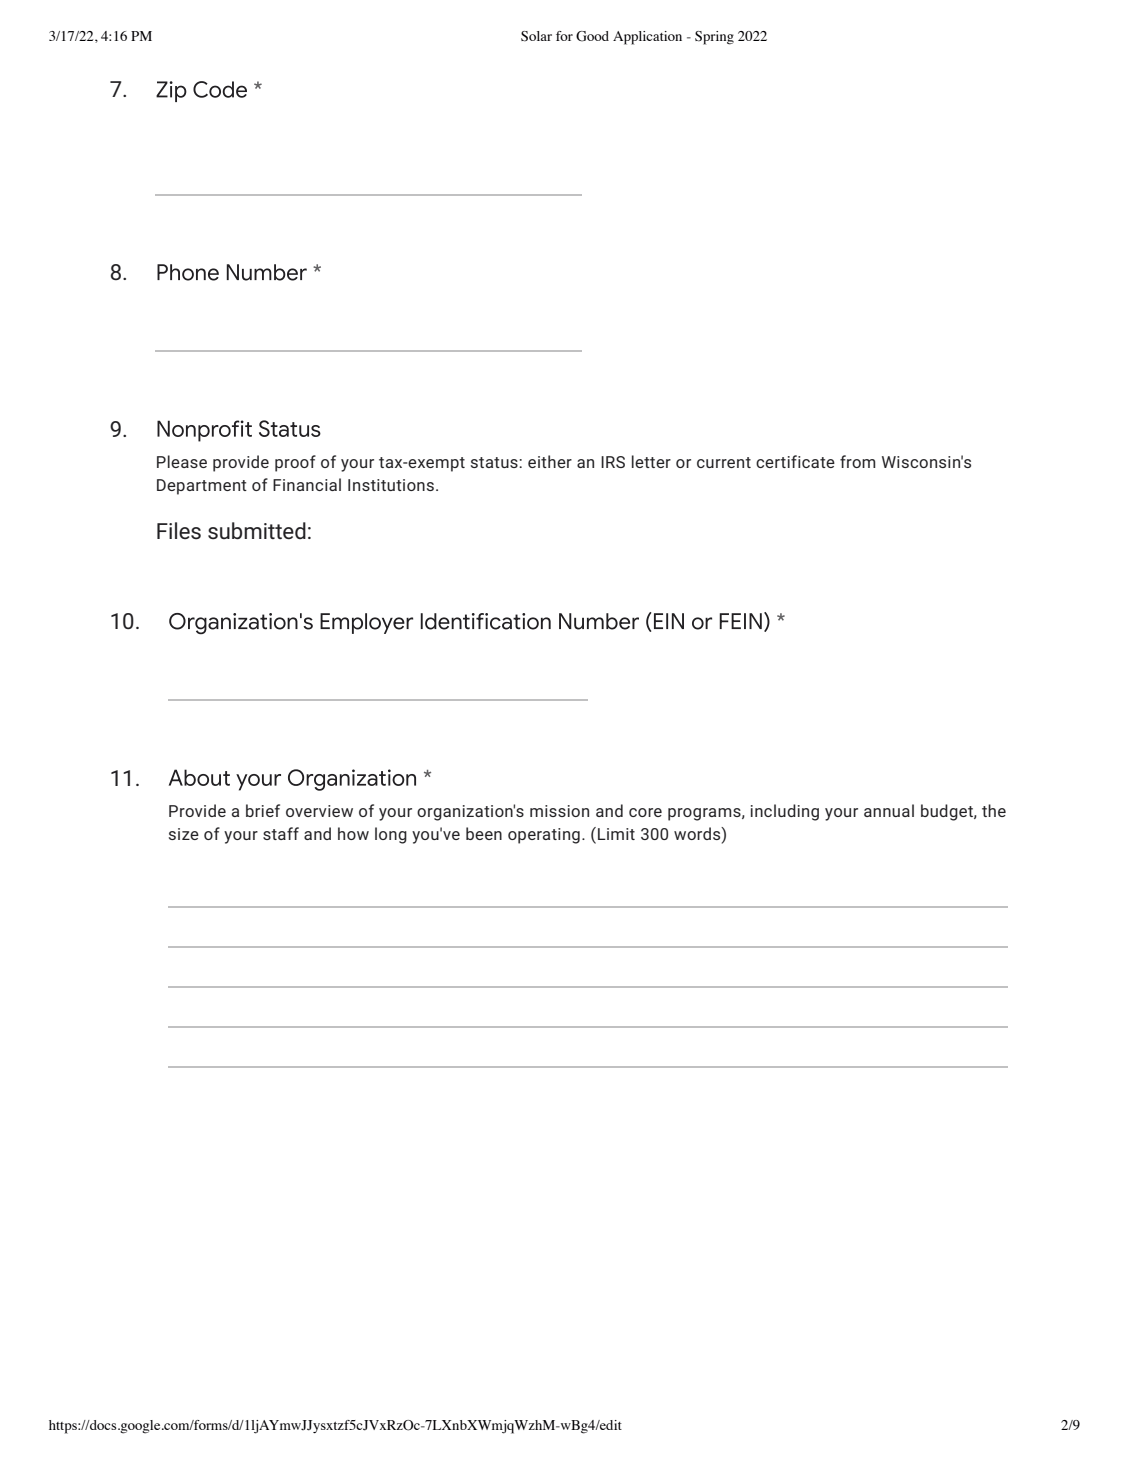  I want to click on brief, so click(263, 810).
